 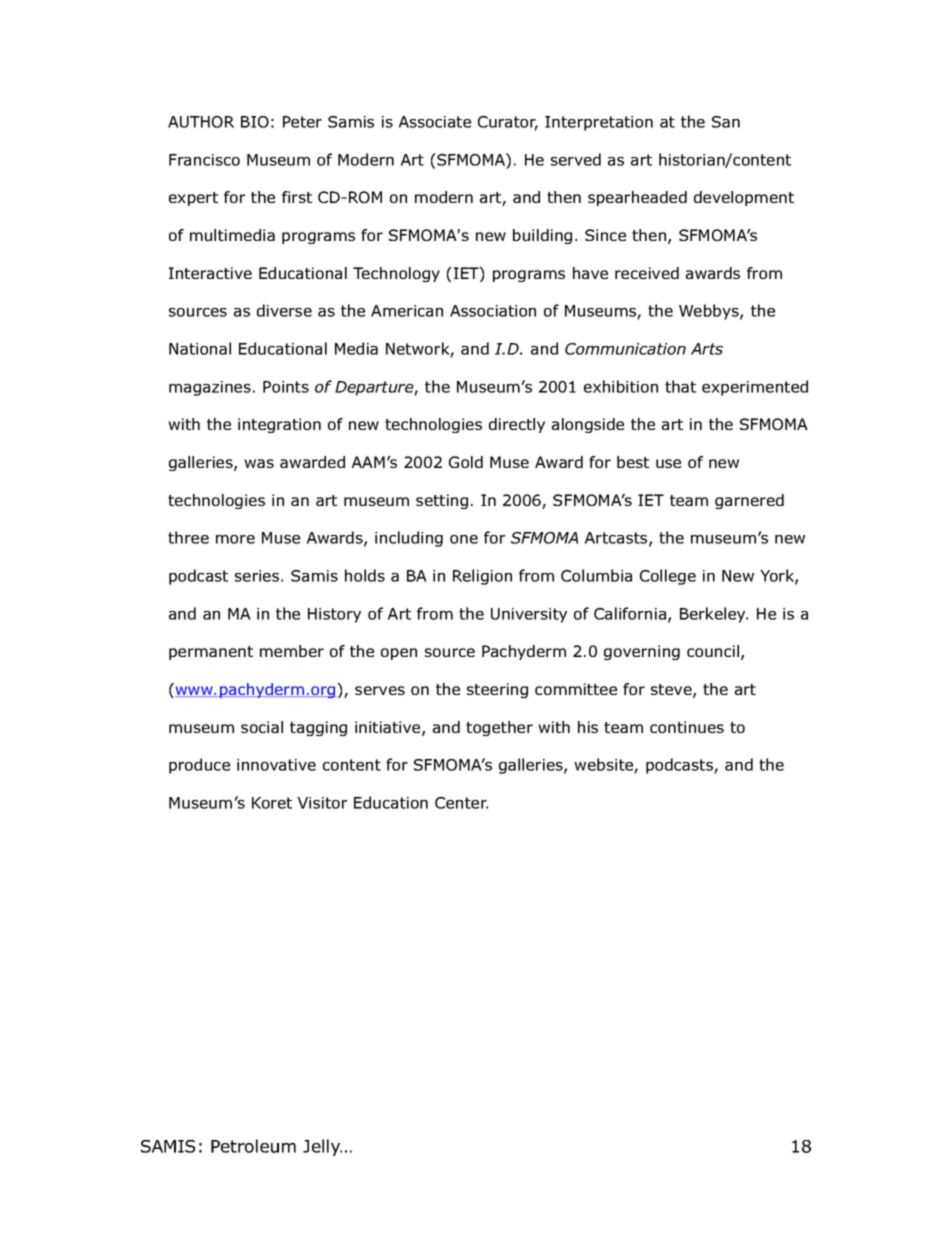 What do you see at coordinates (517, 425) in the screenshot?
I see `directly` at bounding box center [517, 425].
